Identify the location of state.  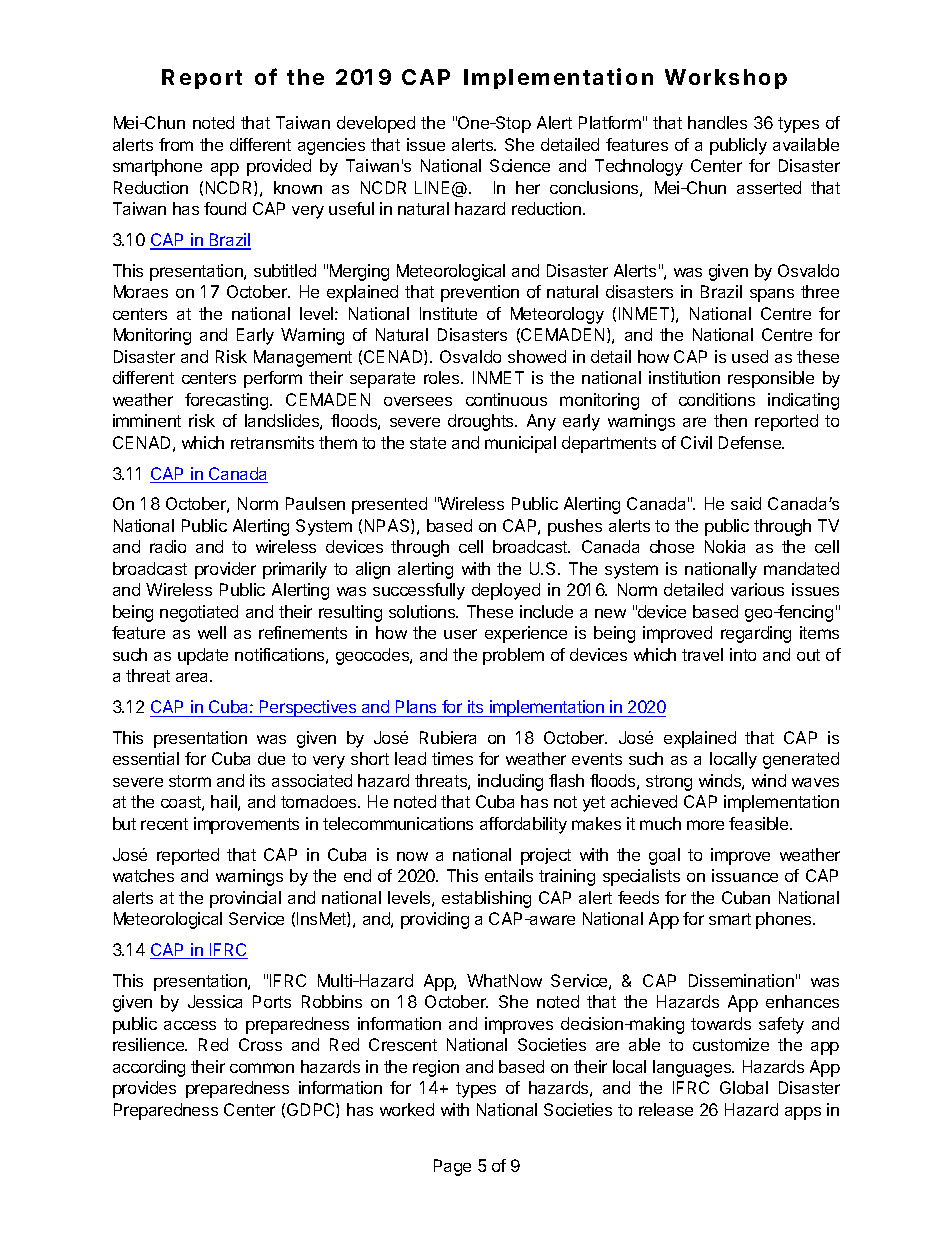
(428, 443).
